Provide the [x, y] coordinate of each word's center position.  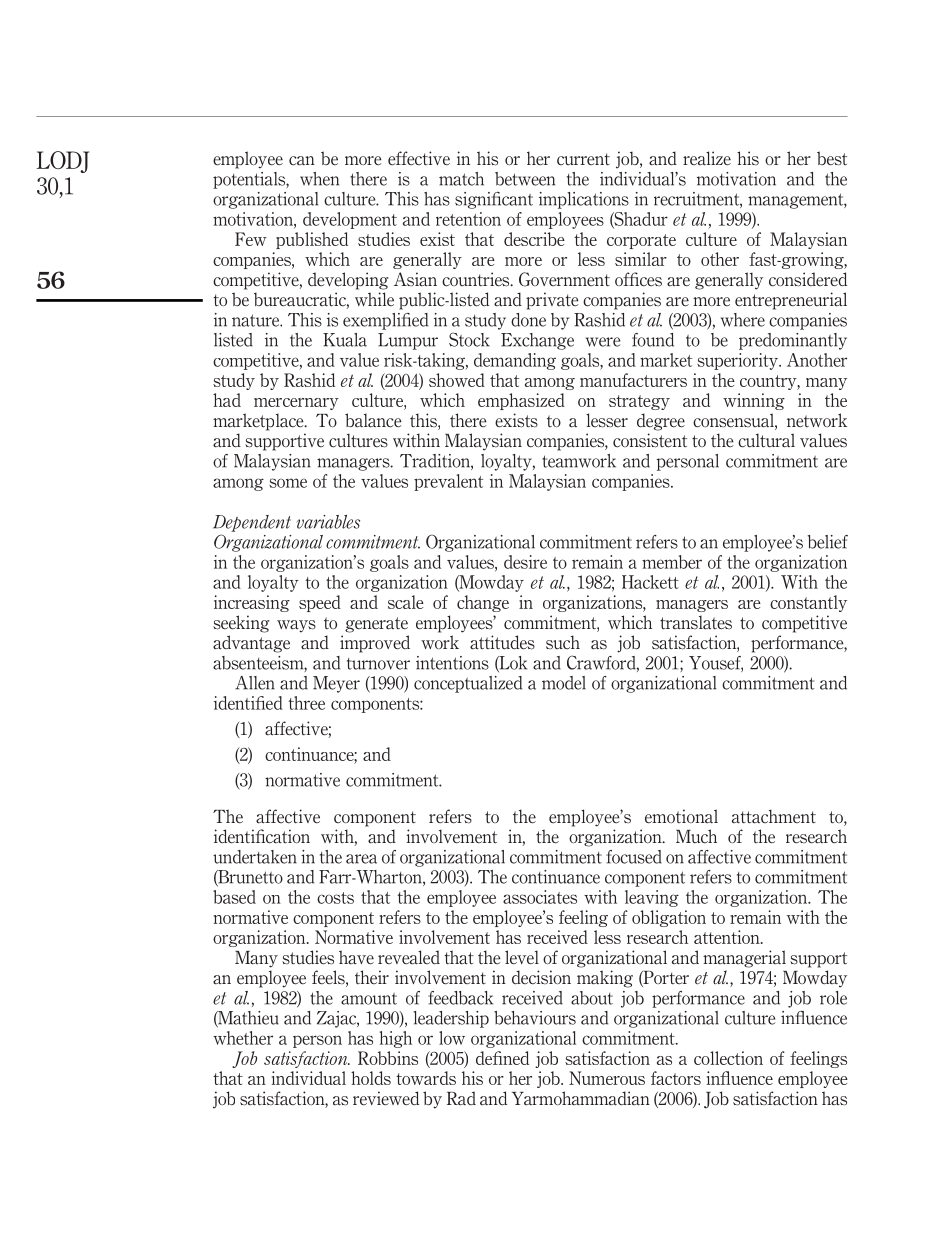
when [319, 179]
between [525, 179]
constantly [808, 603]
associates [540, 897]
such [563, 642]
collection [728, 1058]
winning [754, 401]
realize [707, 158]
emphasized [521, 401]
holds [371, 1078]
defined [502, 1058]
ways [296, 626]
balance [373, 420]
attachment [774, 816]
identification [262, 836]
